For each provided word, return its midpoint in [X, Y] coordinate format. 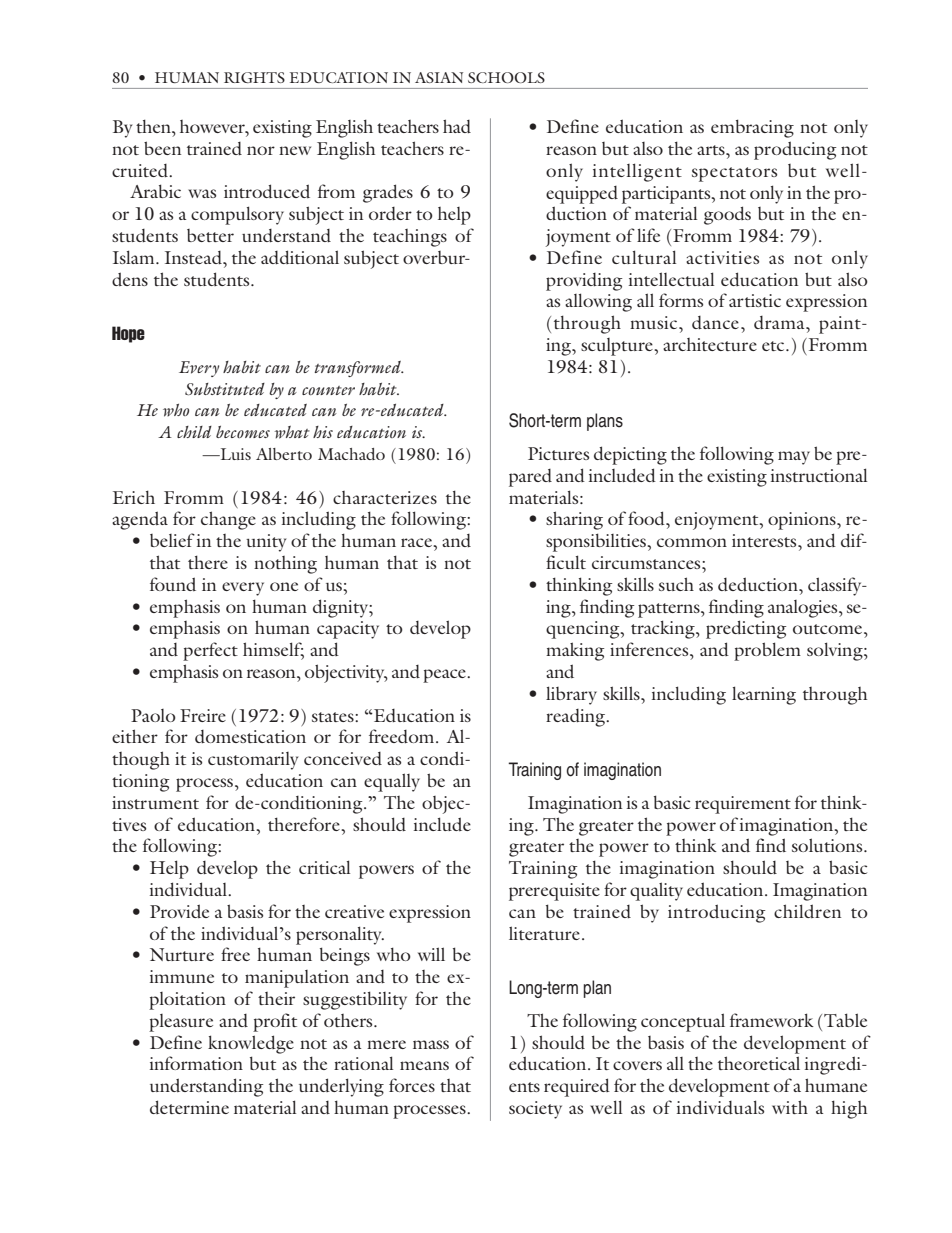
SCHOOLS [506, 77]
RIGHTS [254, 77]
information [196, 1063]
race [417, 542]
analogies [804, 609]
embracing [752, 128]
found [173, 584]
